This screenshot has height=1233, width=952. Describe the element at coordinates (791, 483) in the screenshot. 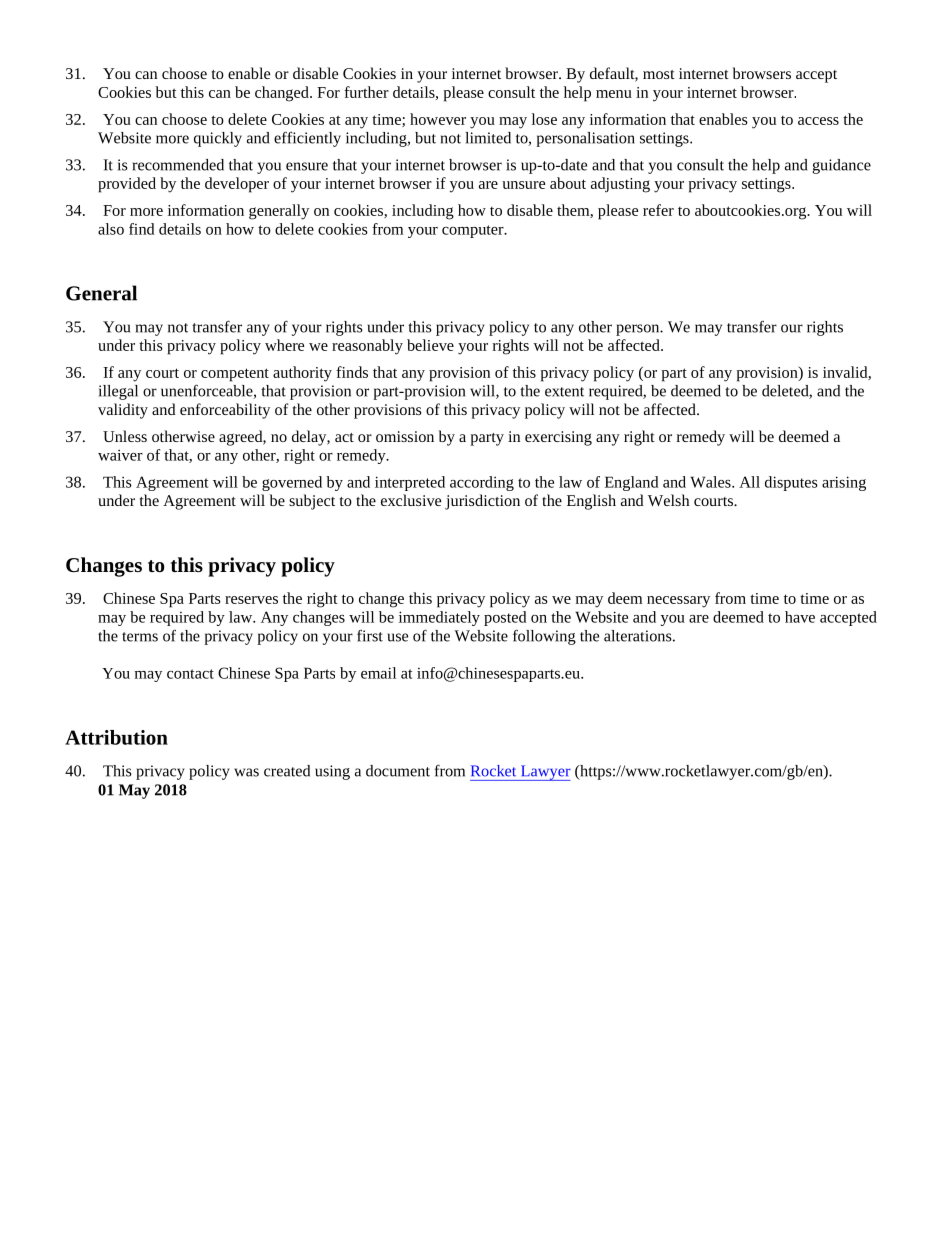

I see `disputes` at that location.
